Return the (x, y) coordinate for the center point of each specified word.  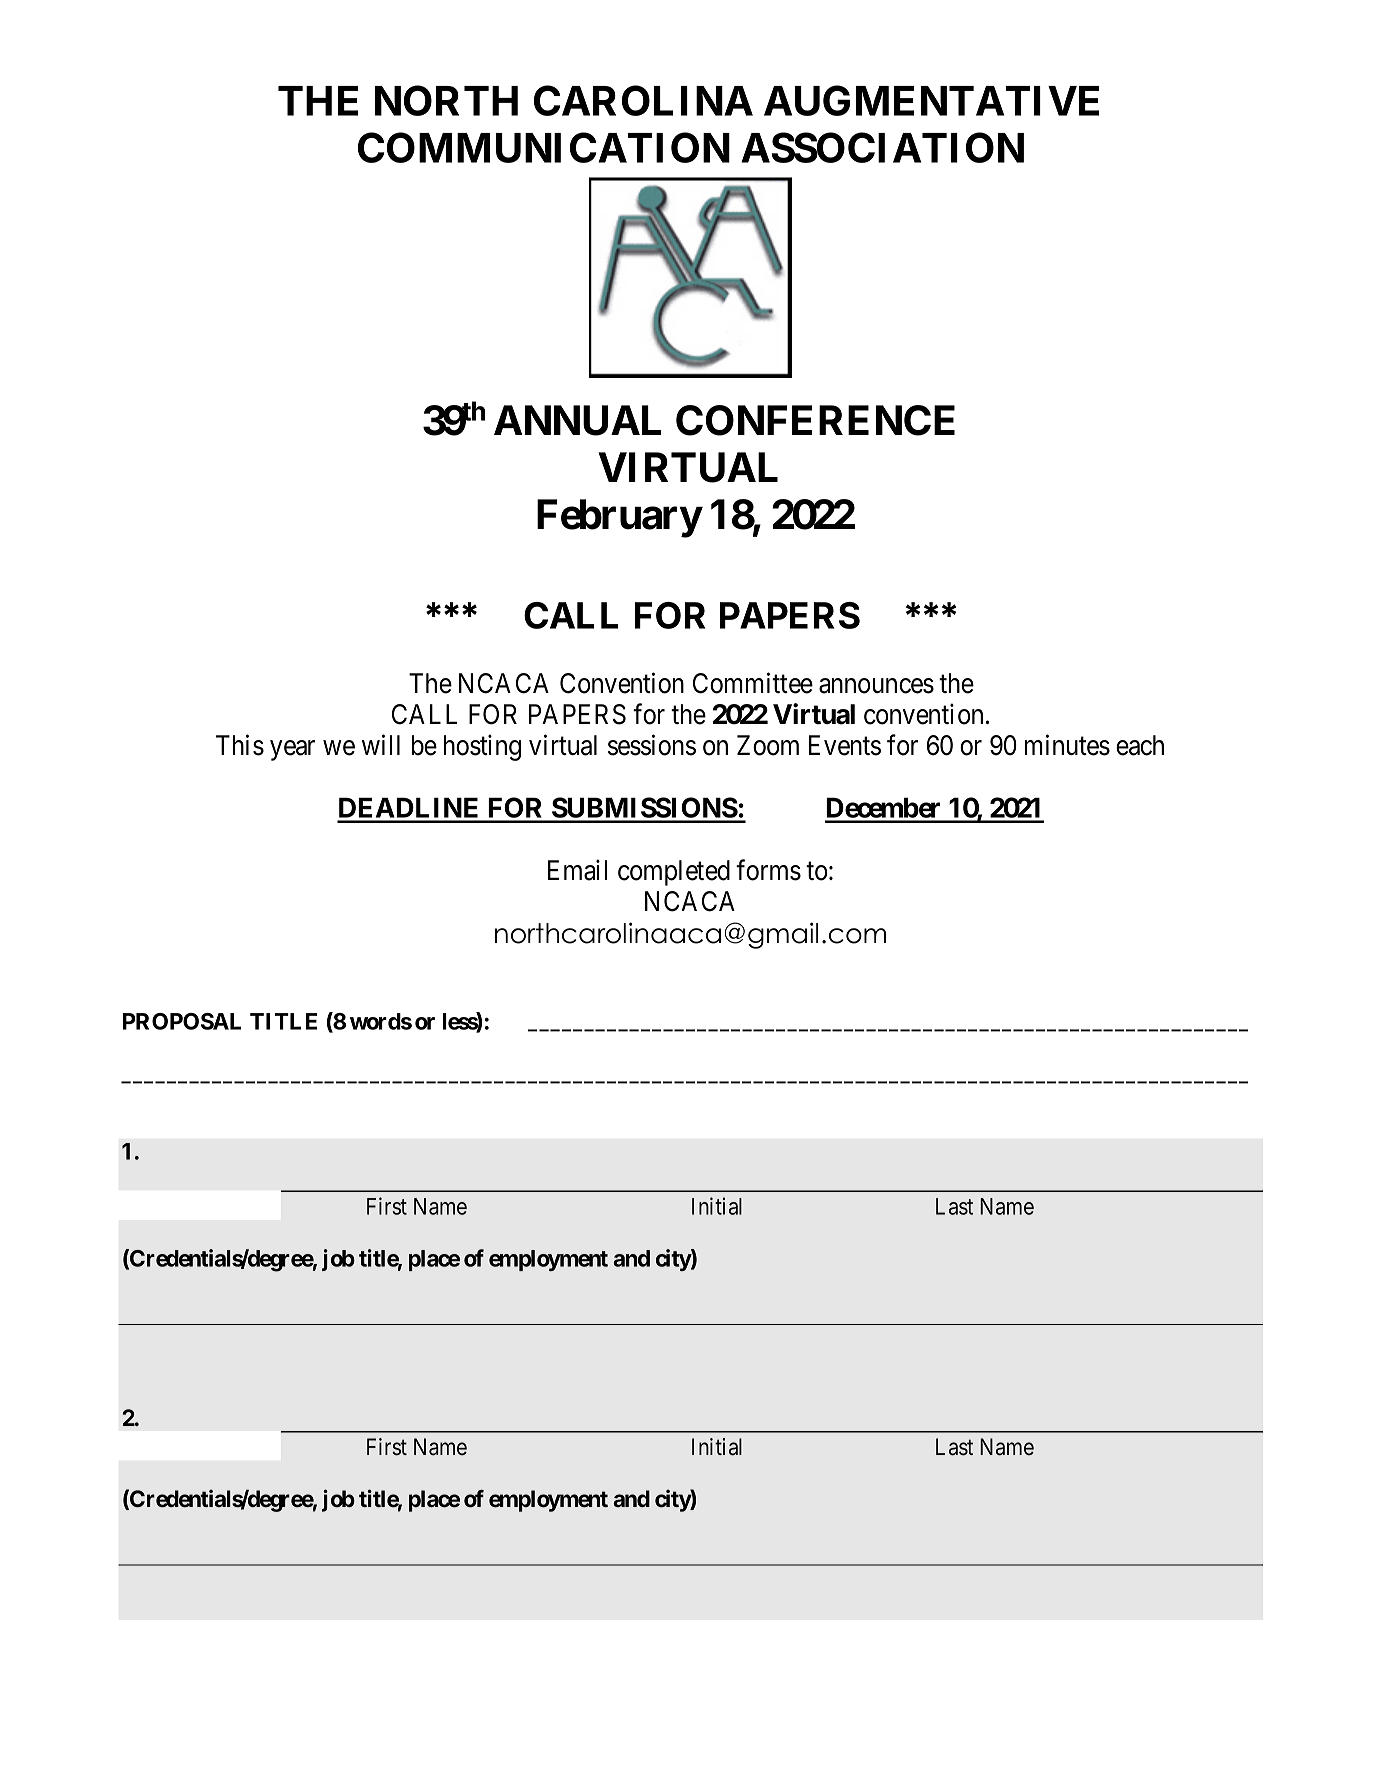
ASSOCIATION (882, 147)
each (1140, 745)
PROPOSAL (182, 1021)
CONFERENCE (815, 420)
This (240, 745)
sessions (652, 745)
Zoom (768, 745)
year (292, 750)
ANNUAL (577, 420)
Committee (753, 683)
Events (845, 745)
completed (674, 873)
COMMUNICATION (544, 147)
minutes (1067, 745)
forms (768, 870)
